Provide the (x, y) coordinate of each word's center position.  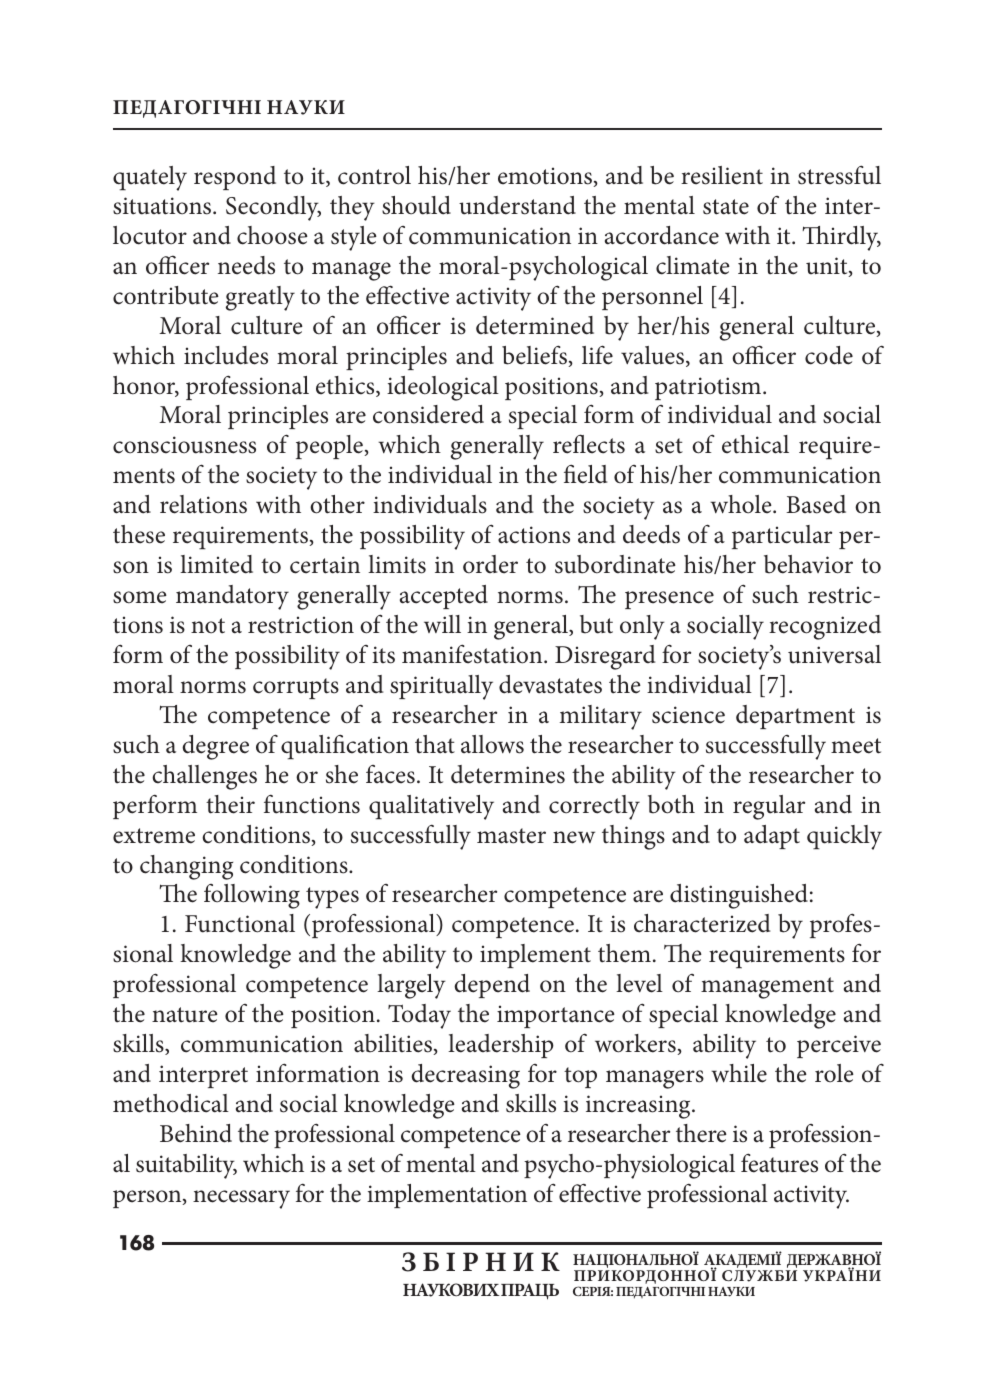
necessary (241, 1199)
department (795, 717)
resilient (722, 175)
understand (517, 205)
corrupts (296, 688)
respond (235, 178)
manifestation (473, 654)
